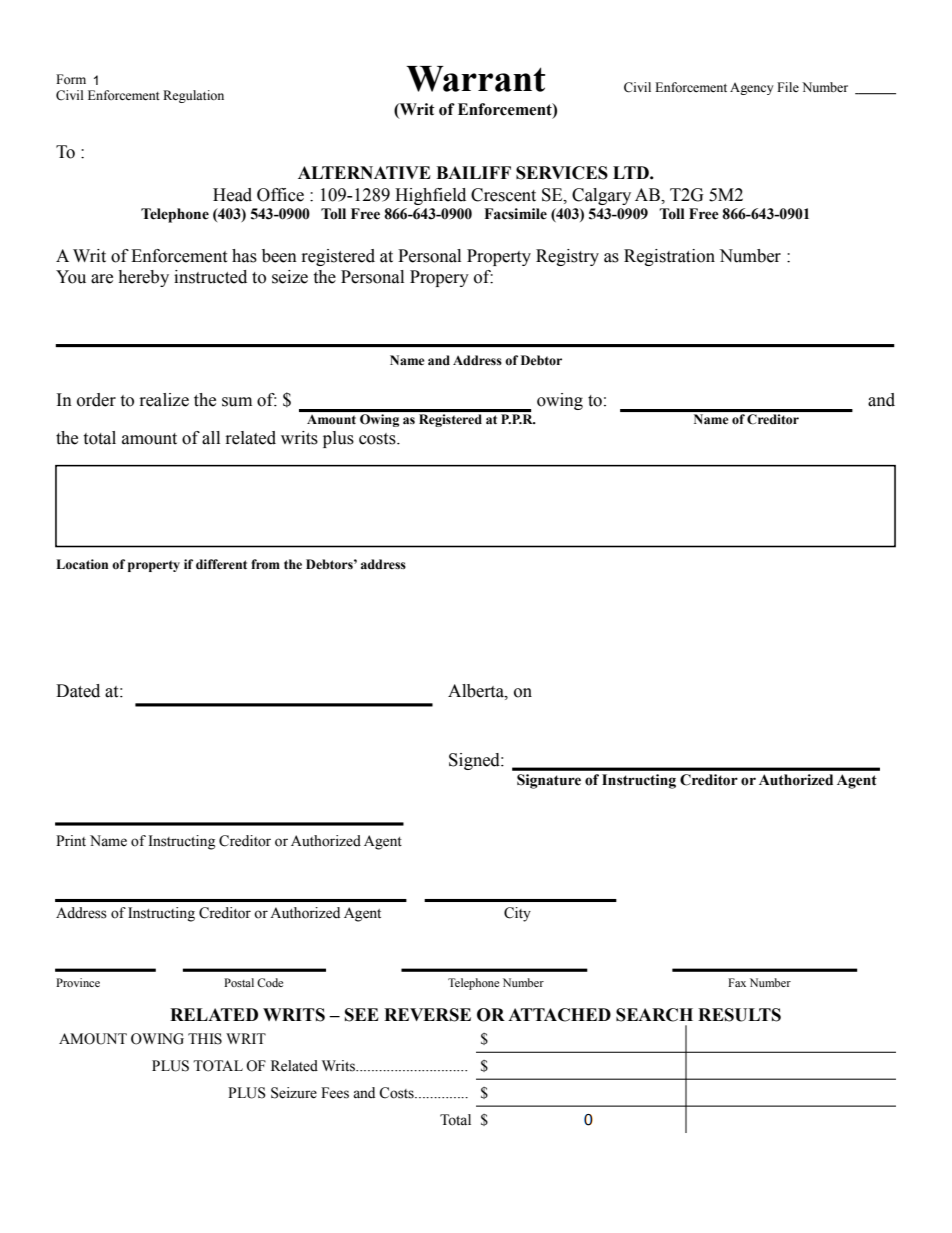  What do you see at coordinates (290, 277) in the screenshot?
I see `seize` at bounding box center [290, 277].
